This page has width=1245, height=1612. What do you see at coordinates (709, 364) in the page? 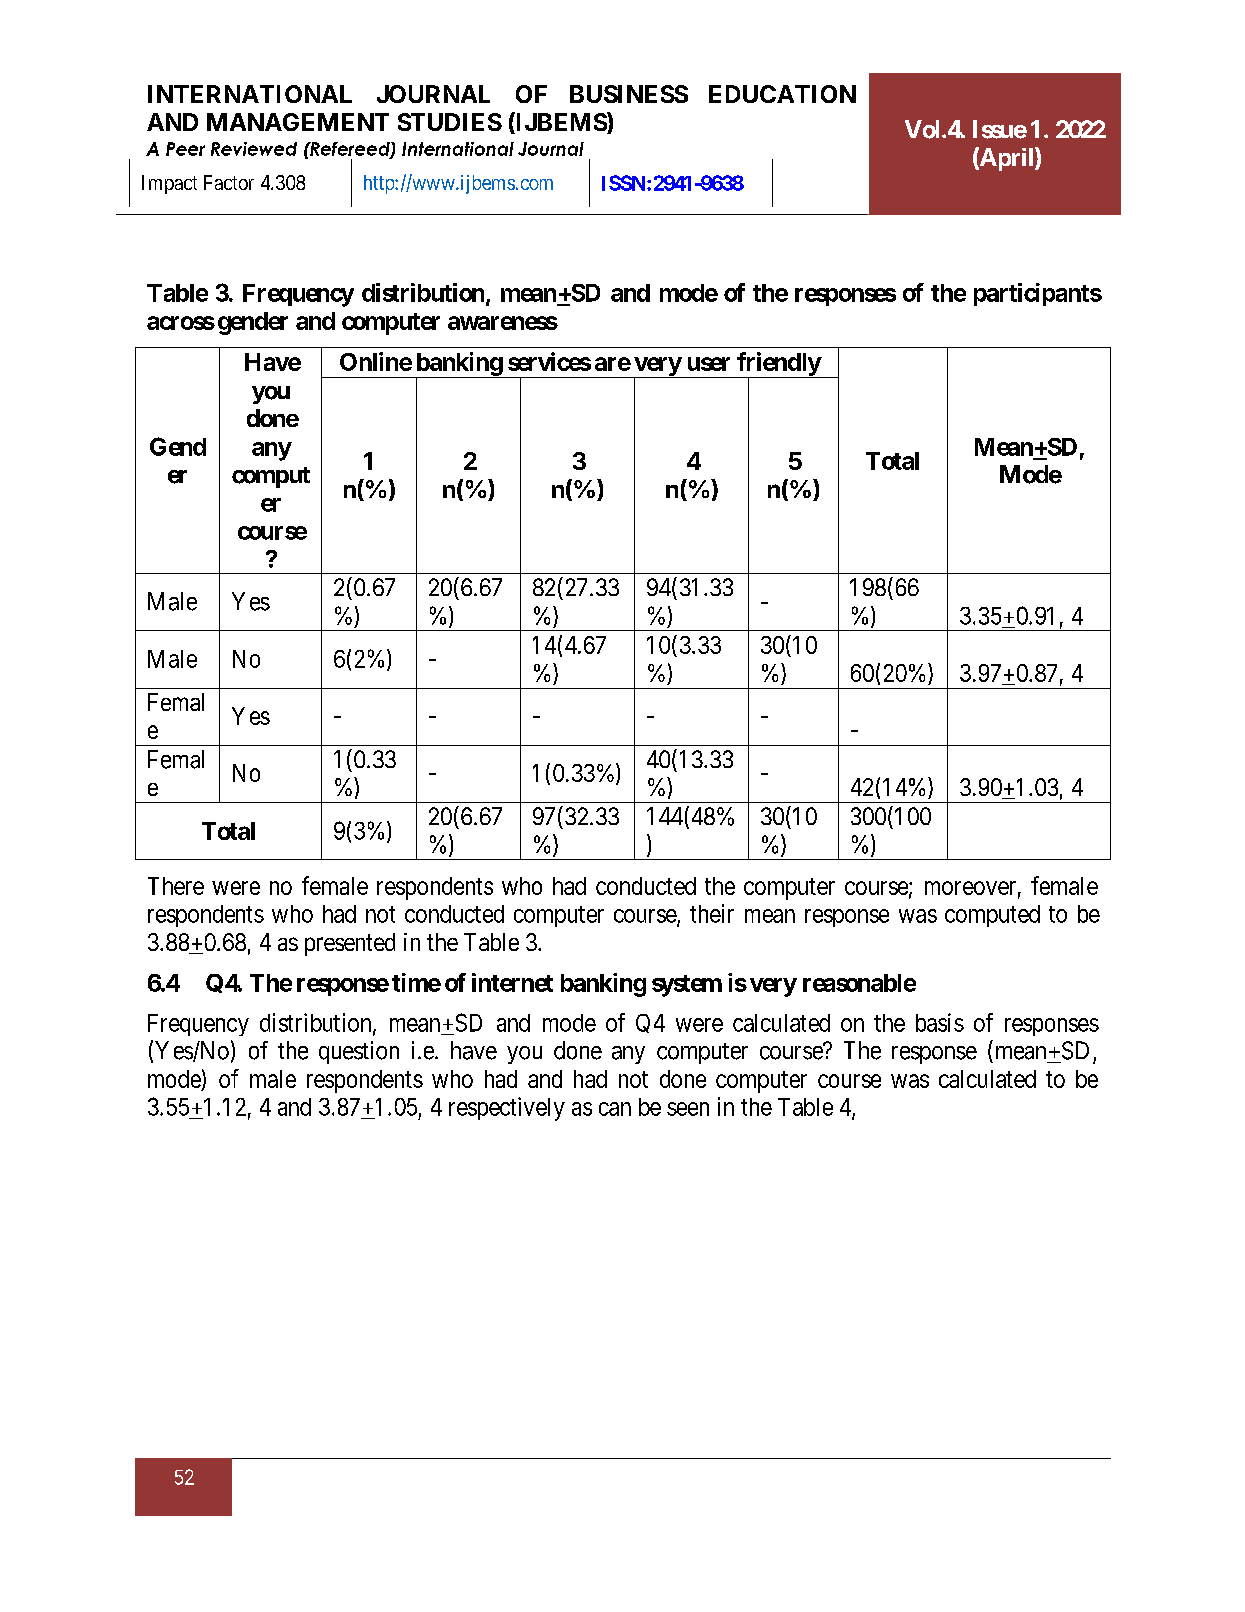
I see `user` at bounding box center [709, 364].
